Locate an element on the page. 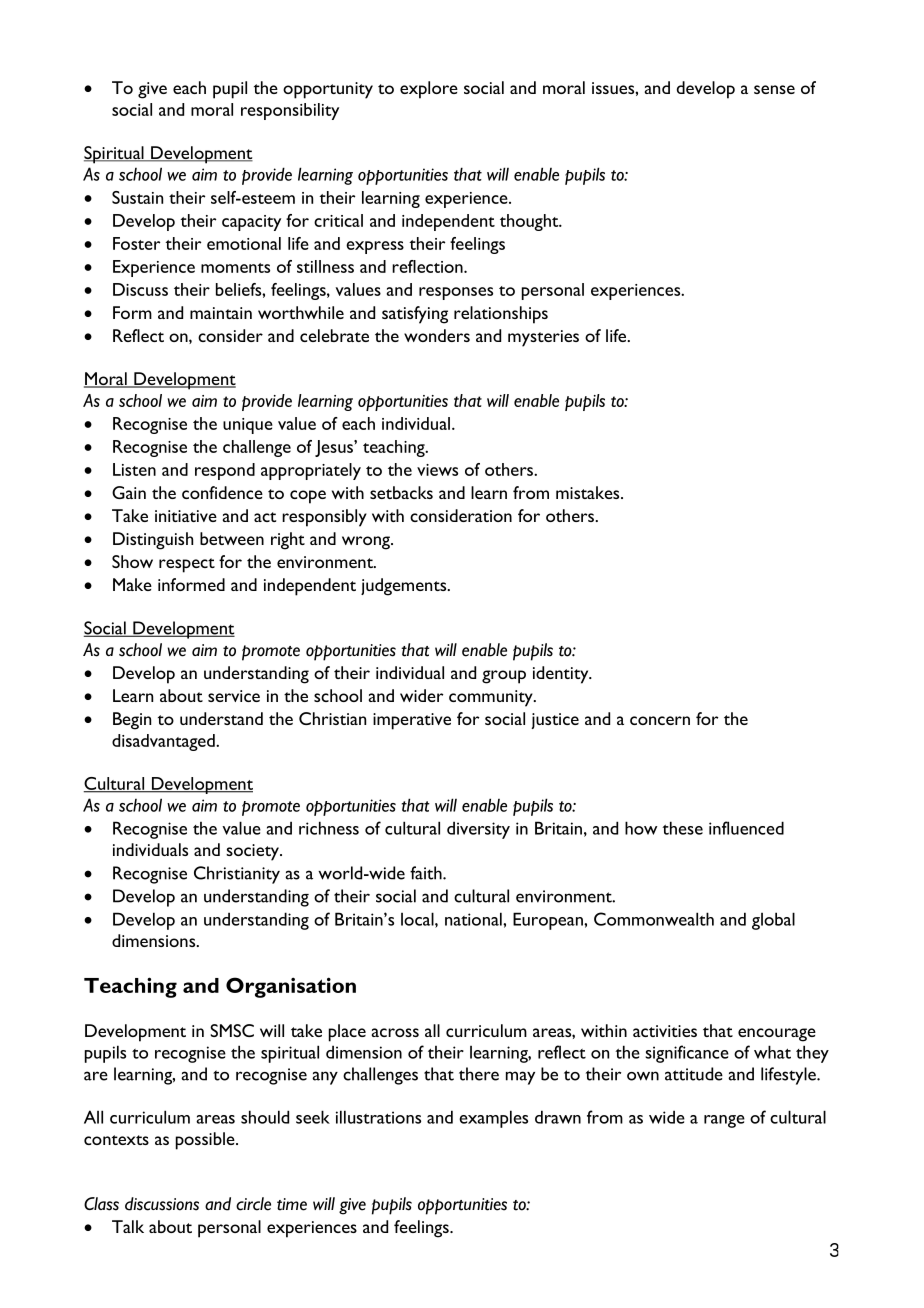  concern is located at coordinates (660, 720).
